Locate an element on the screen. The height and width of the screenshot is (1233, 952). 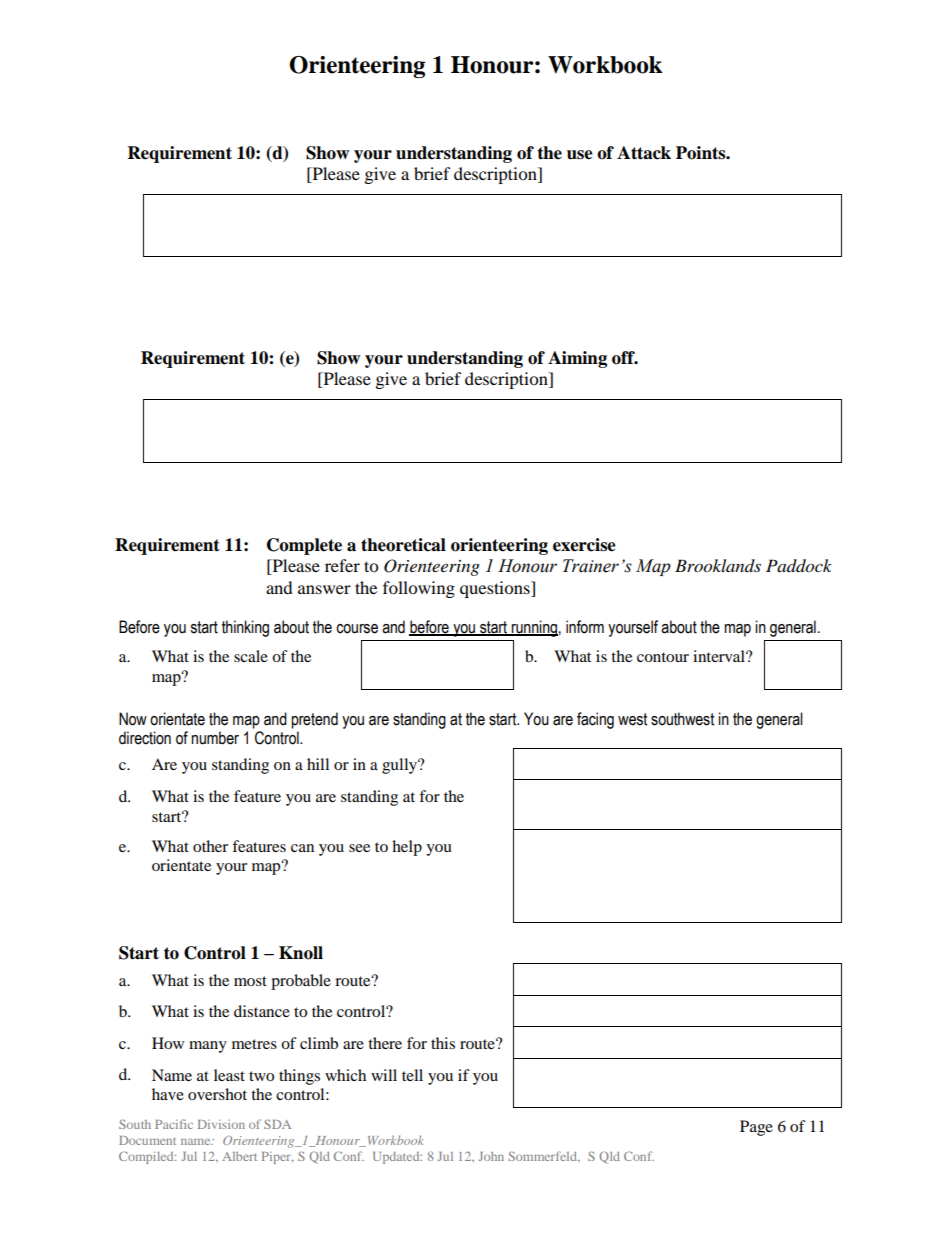
use is located at coordinates (580, 155).
